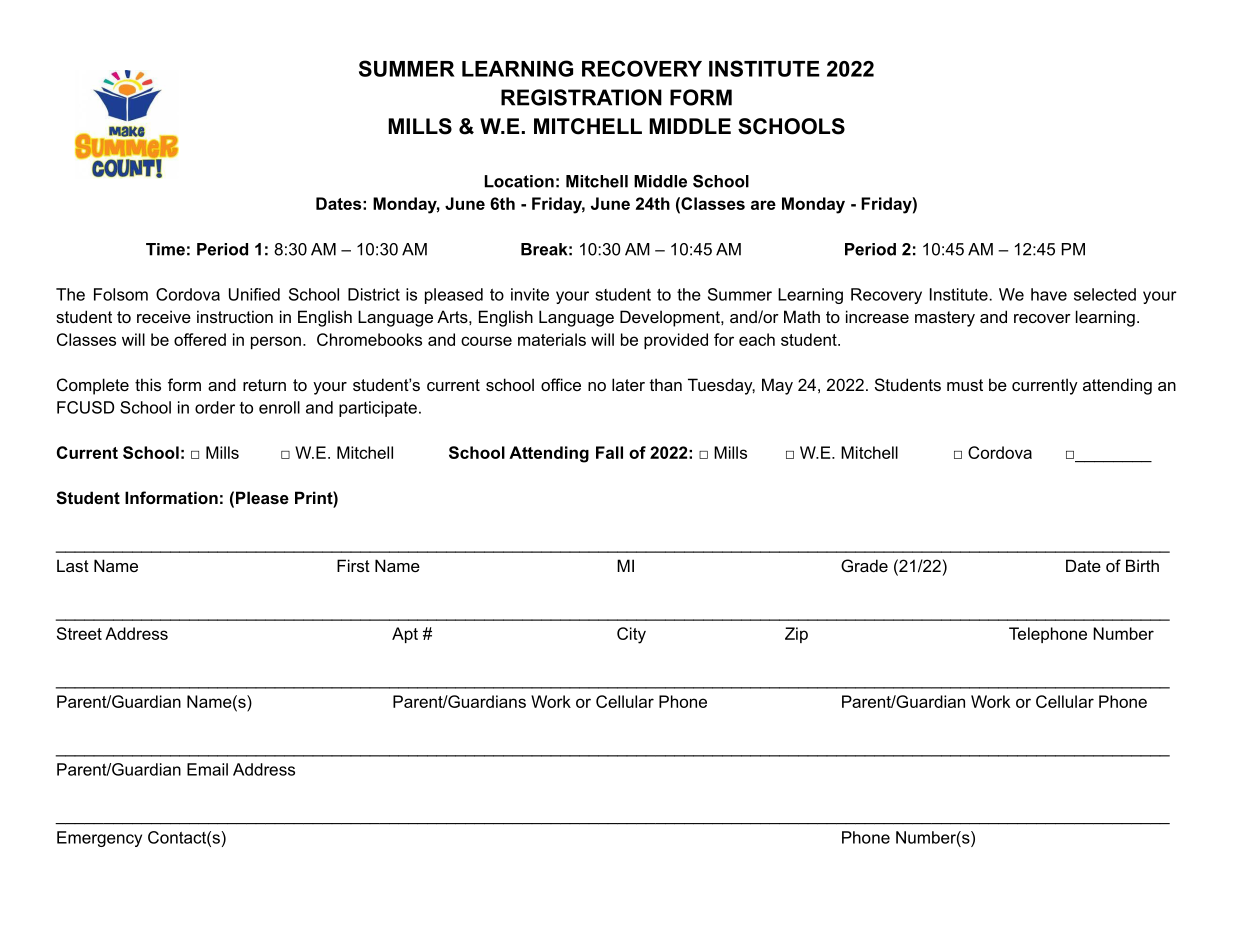 This screenshot has width=1233, height=952. What do you see at coordinates (609, 452) in the screenshot?
I see `Fall` at bounding box center [609, 452].
